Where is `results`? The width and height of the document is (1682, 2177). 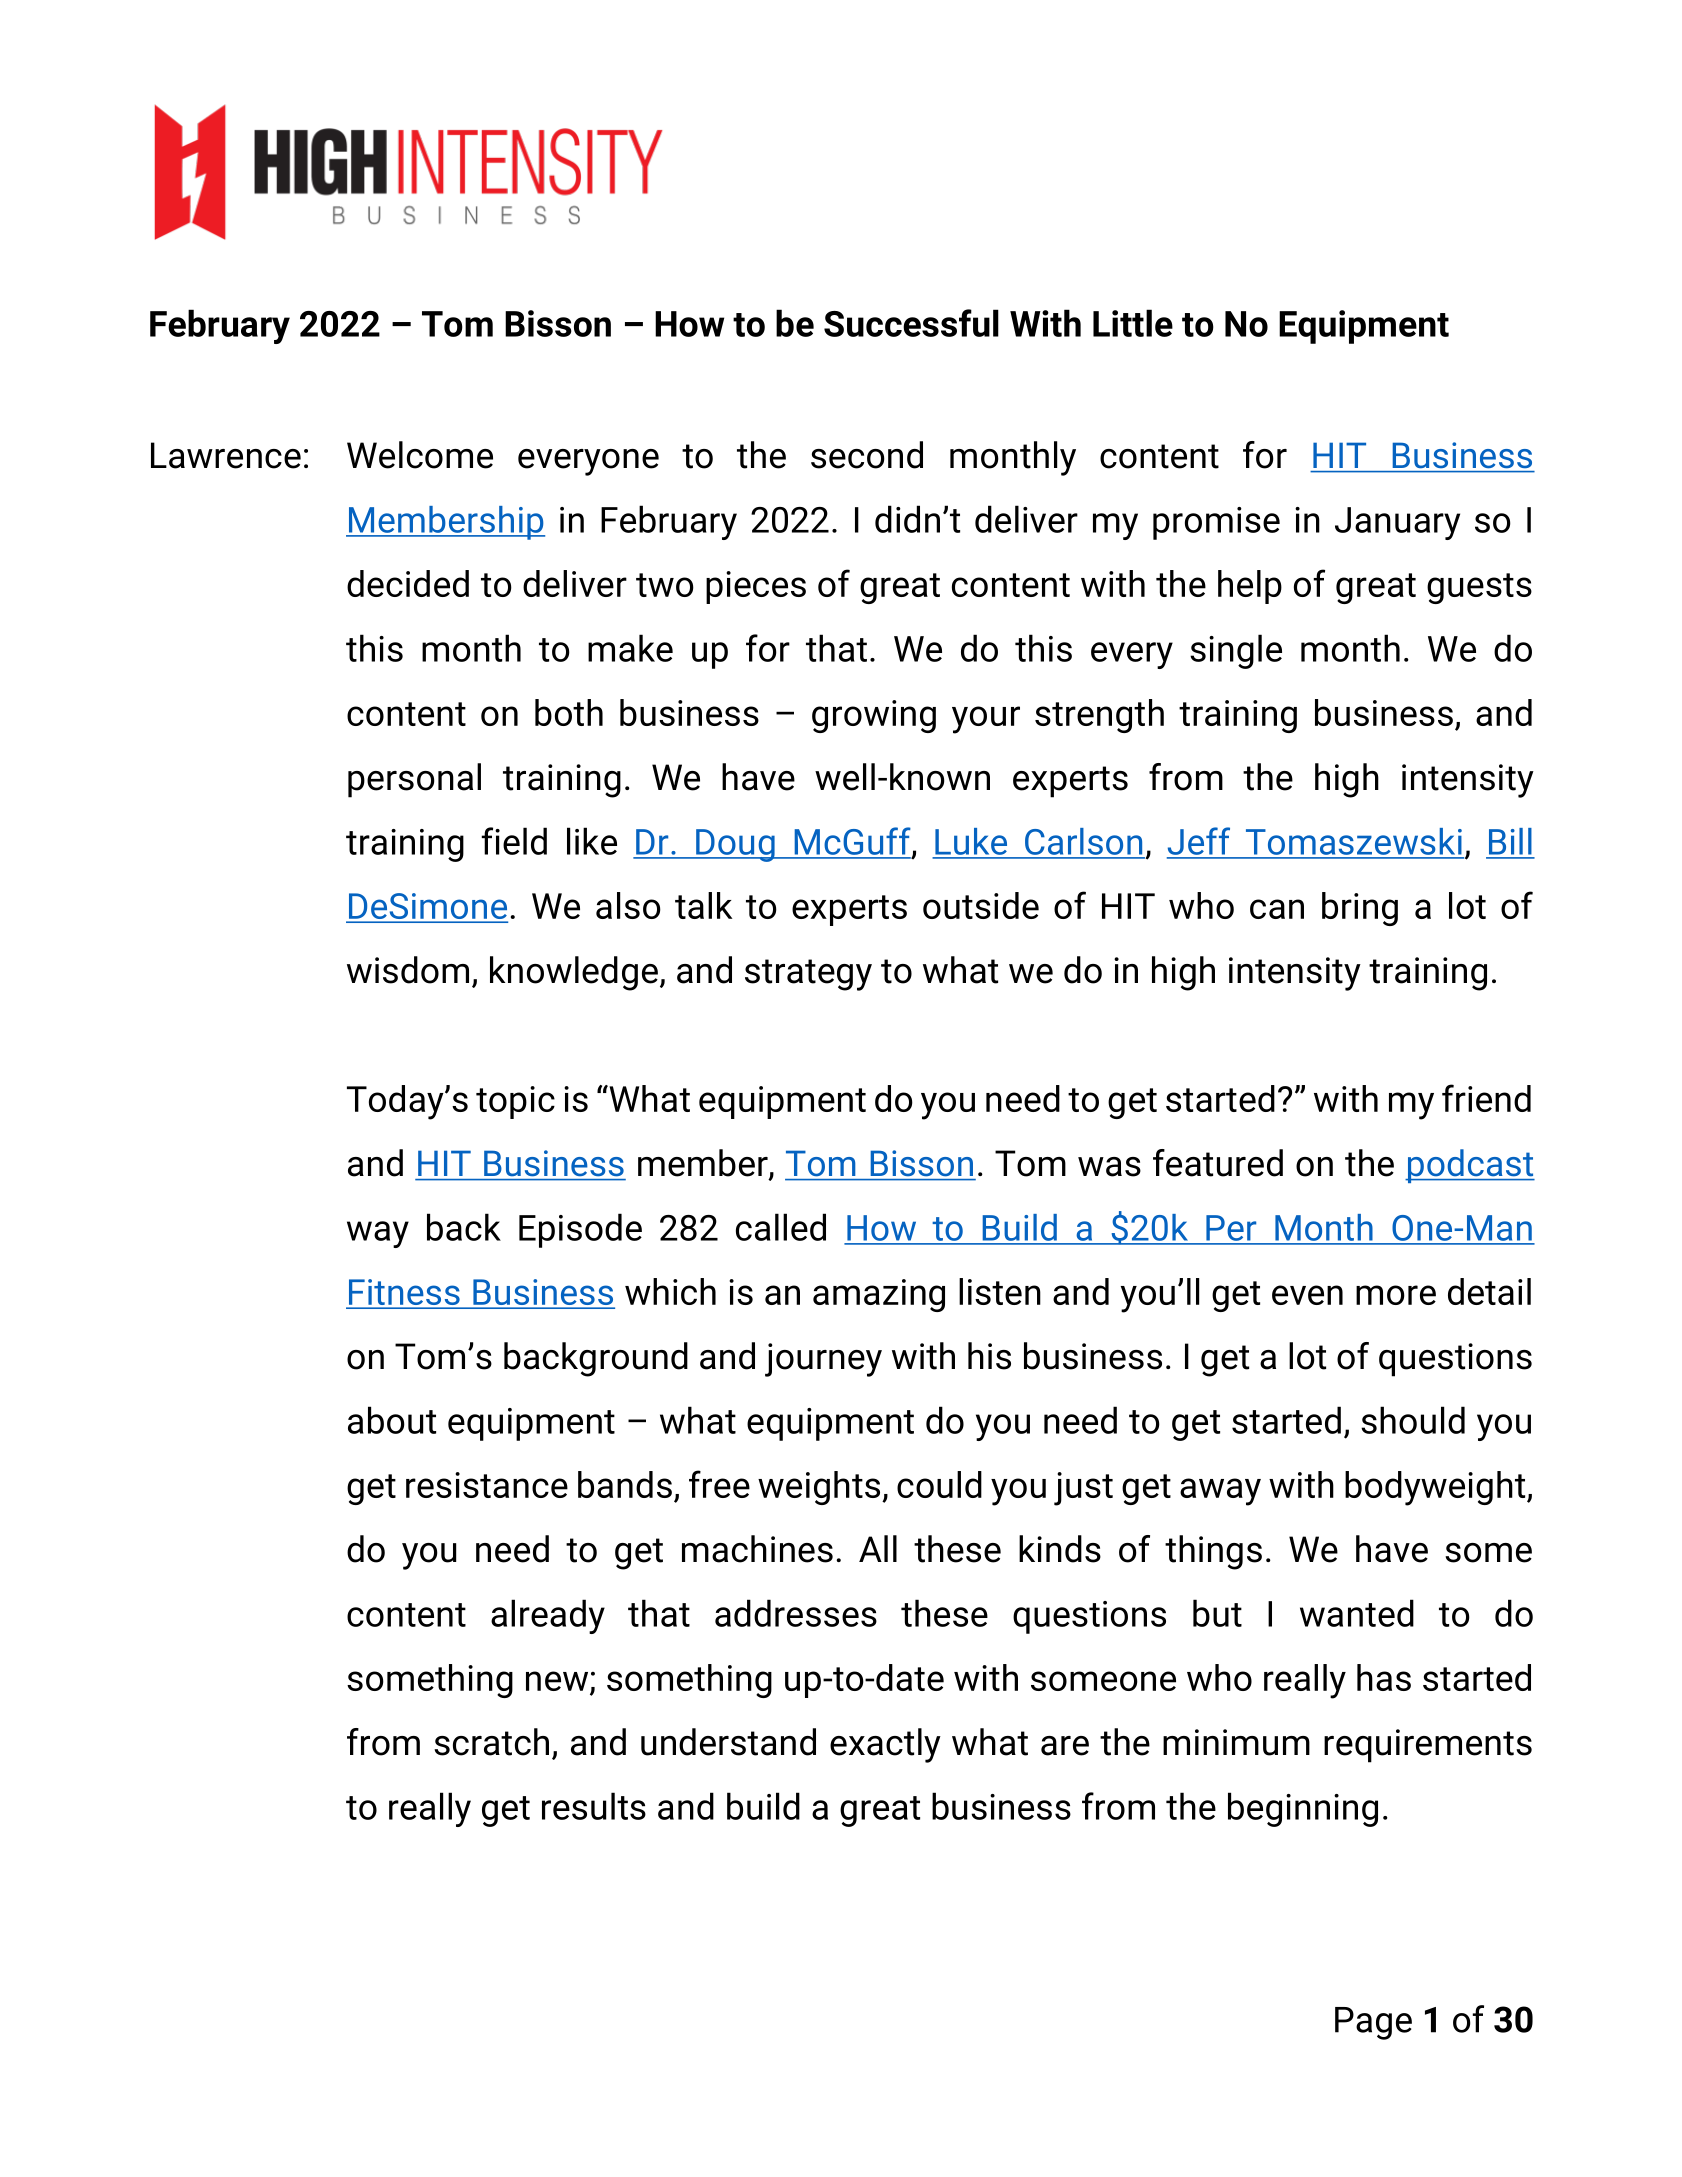
results is located at coordinates (594, 1806).
